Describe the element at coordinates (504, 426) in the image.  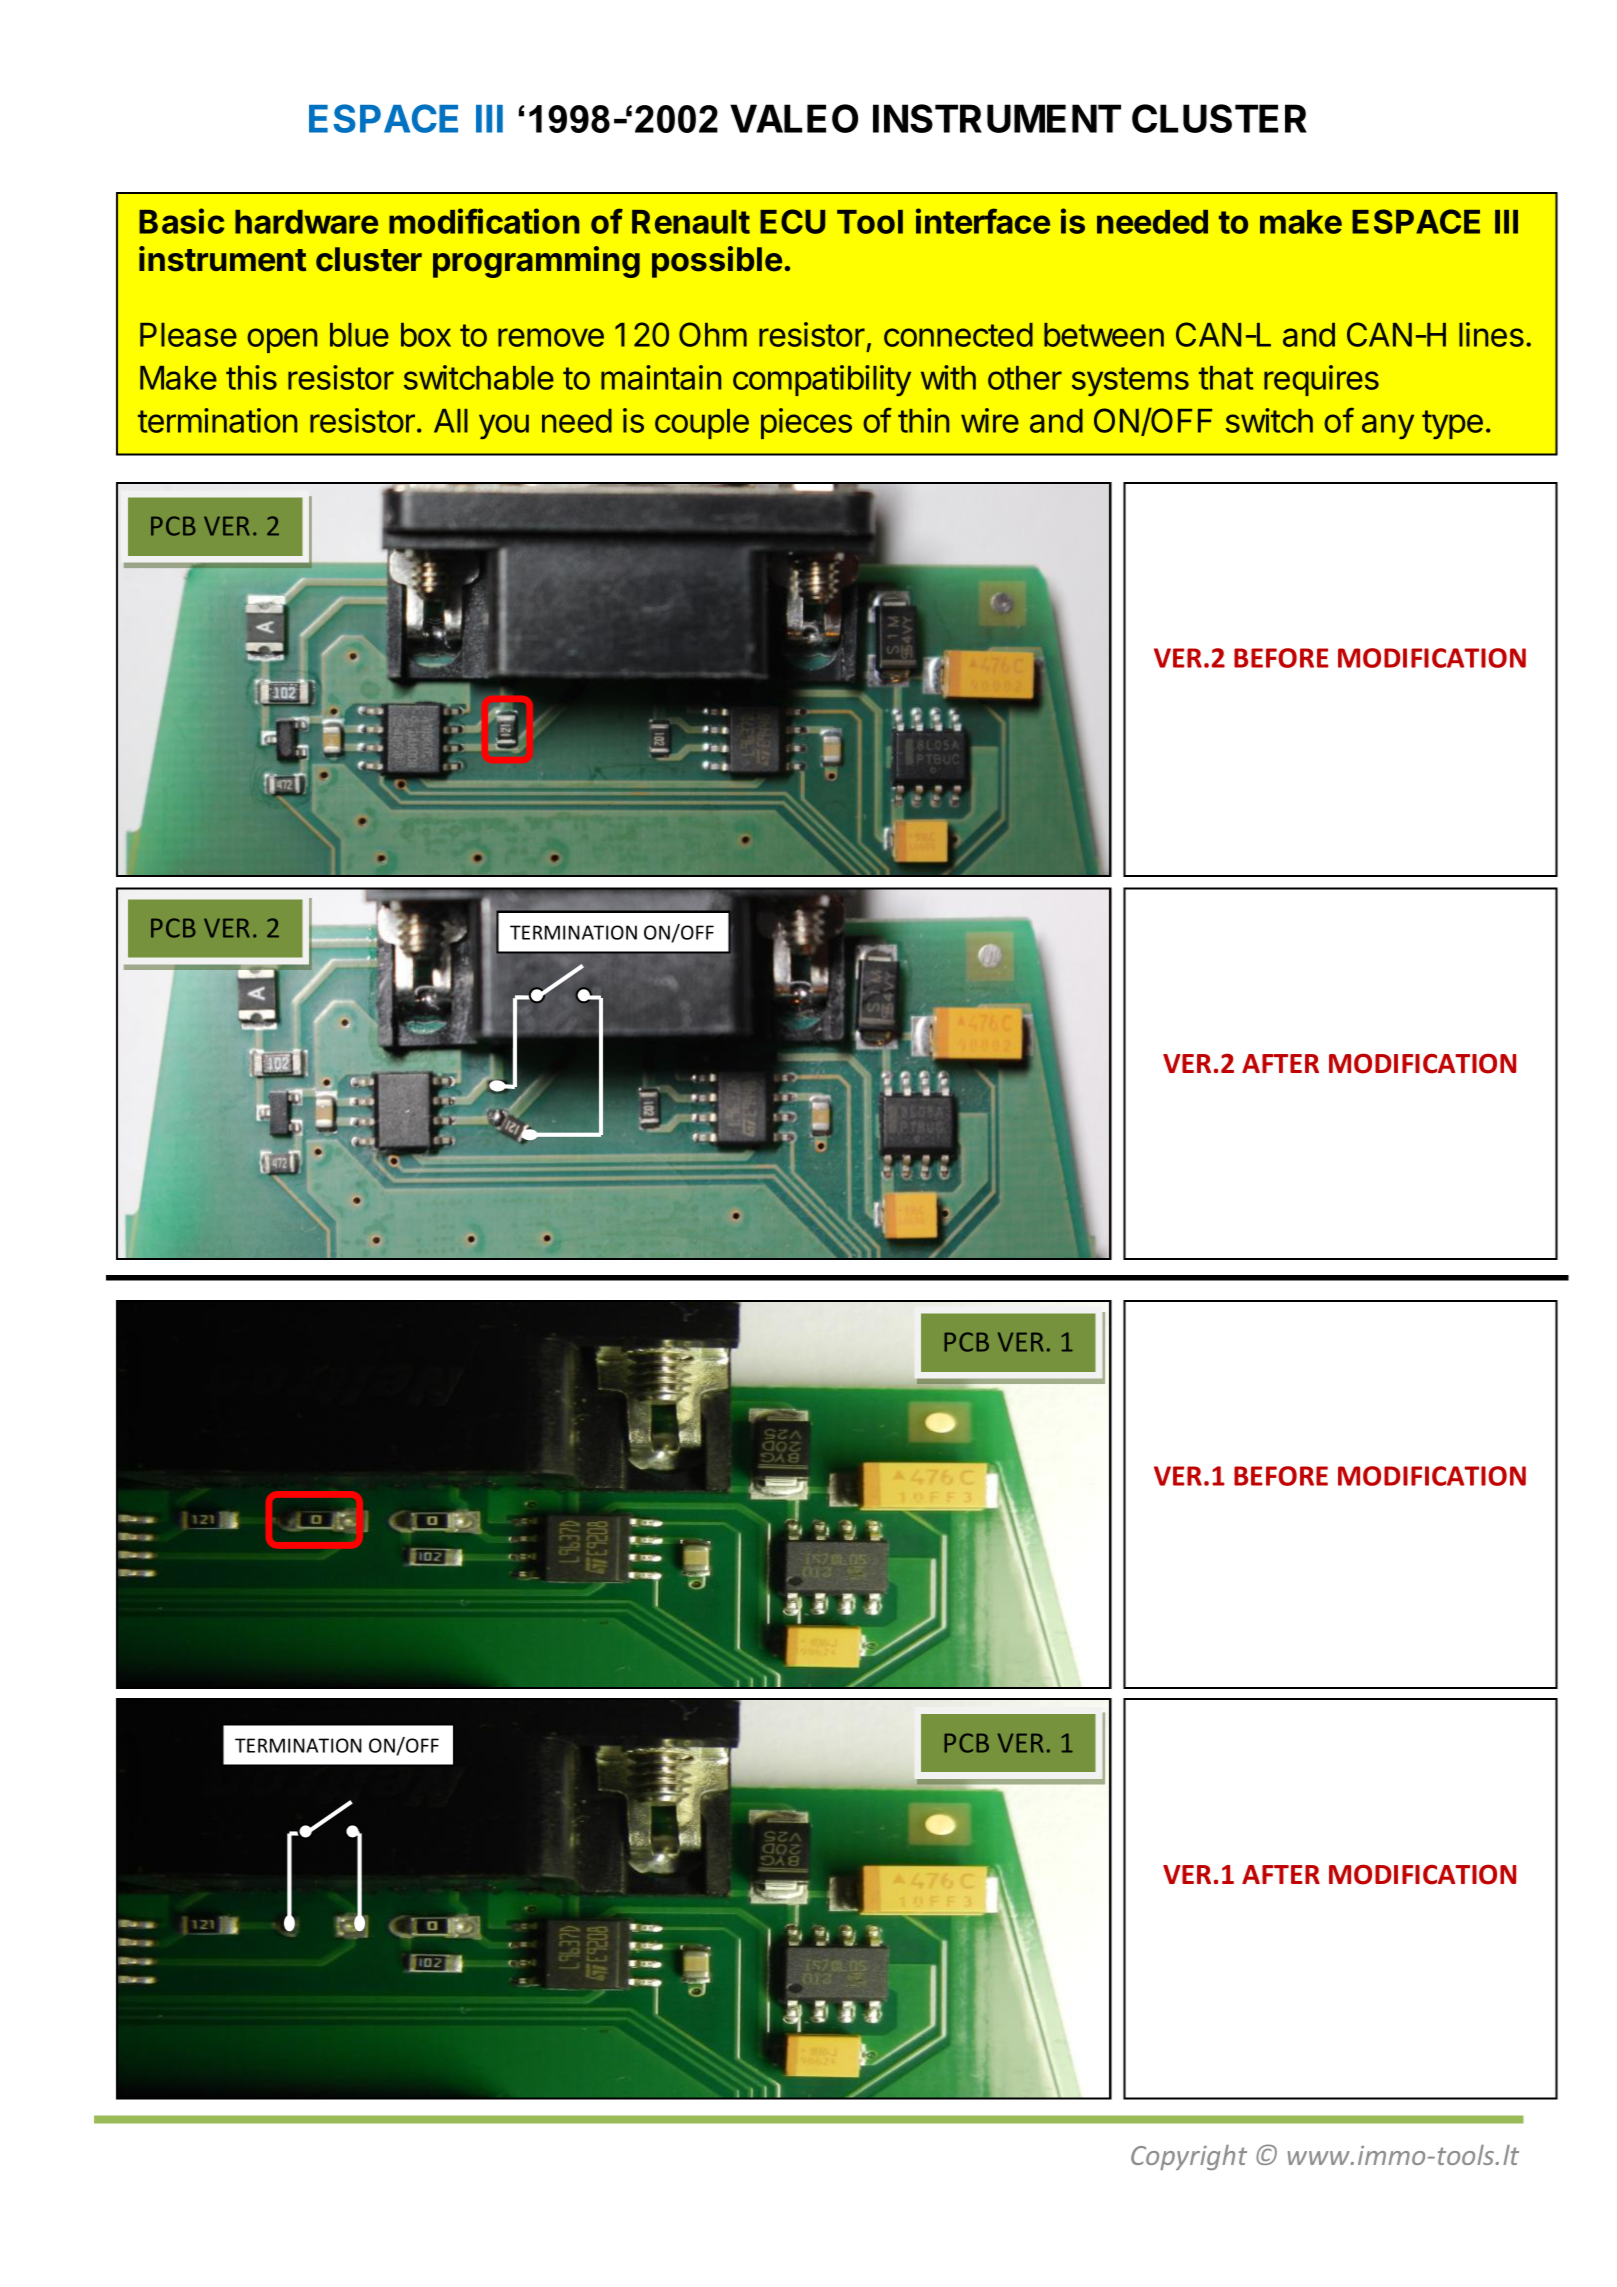
I see `you` at that location.
